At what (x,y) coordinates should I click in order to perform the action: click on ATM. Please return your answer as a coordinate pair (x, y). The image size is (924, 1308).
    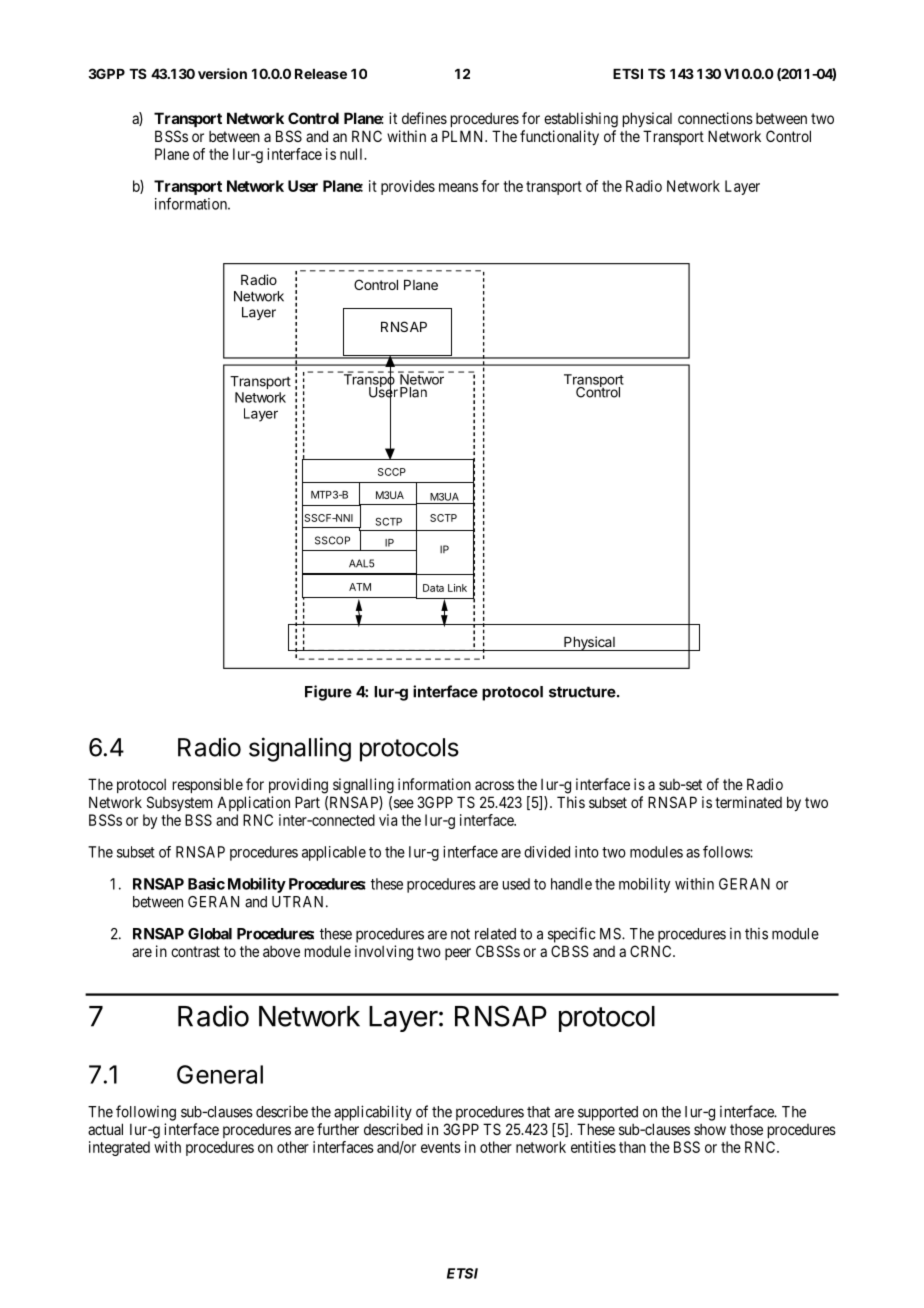
    Looking at the image, I should click on (360, 587).
